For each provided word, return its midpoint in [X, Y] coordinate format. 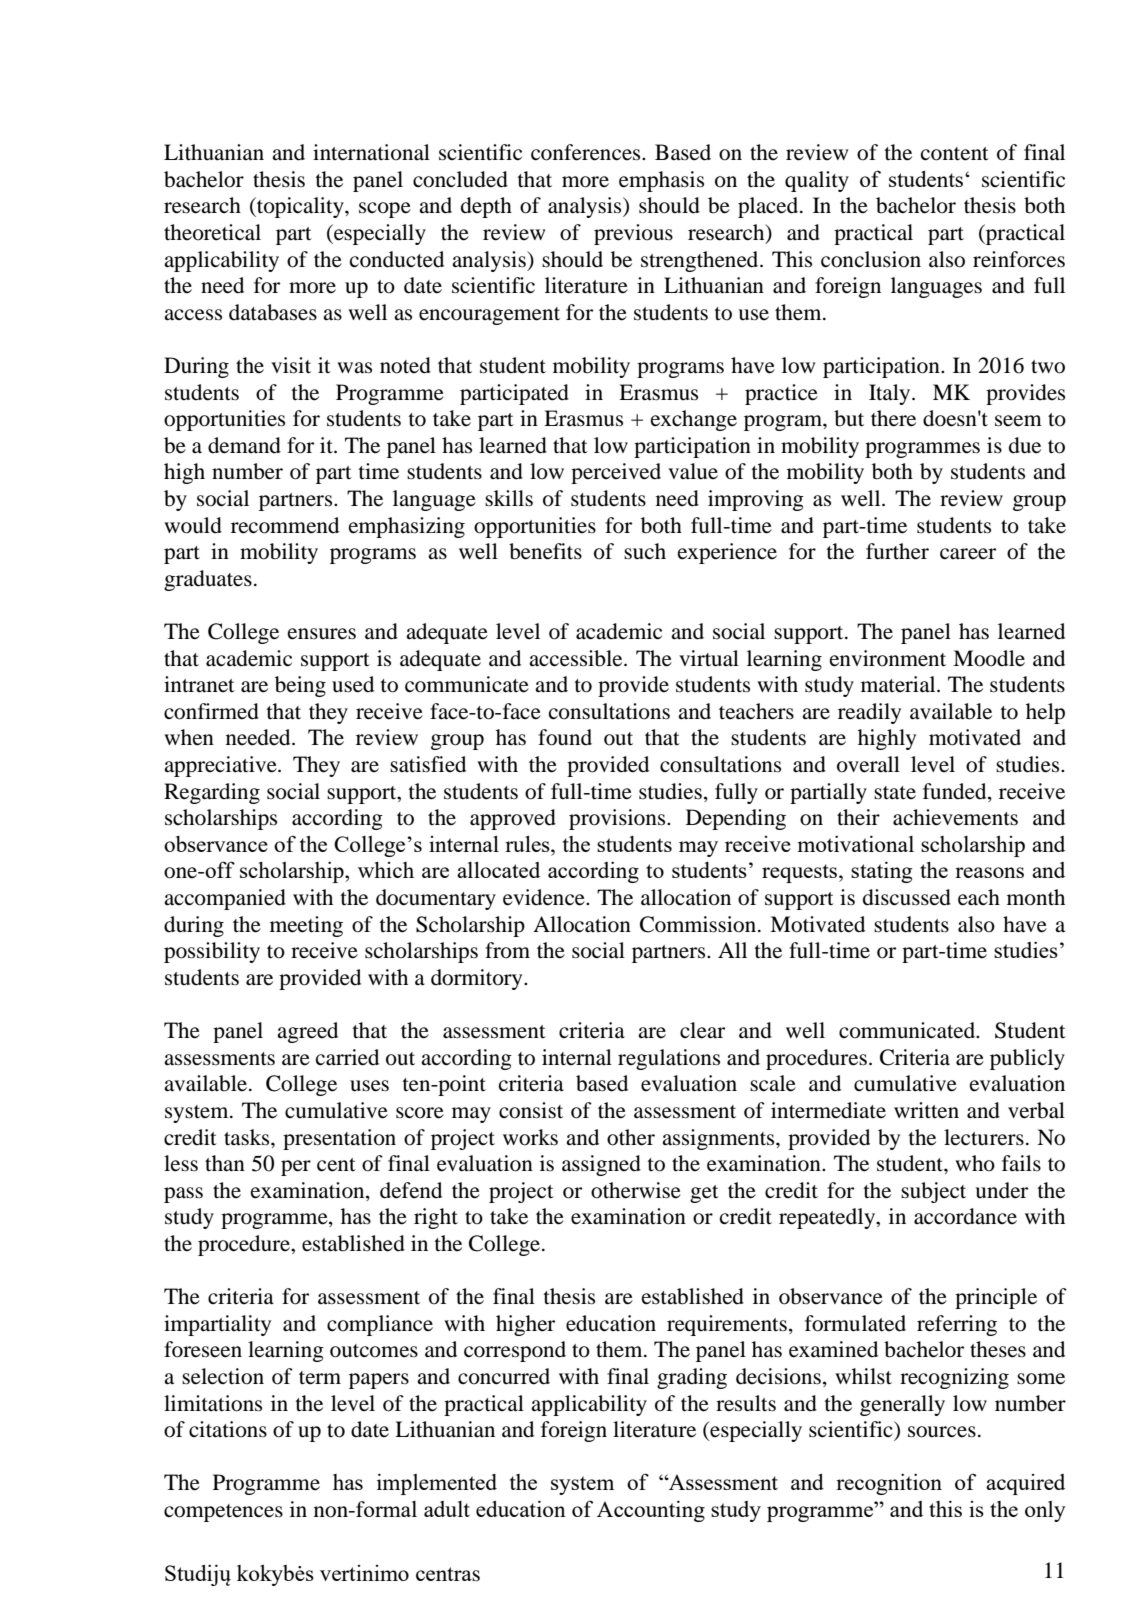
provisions [618, 819]
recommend [285, 525]
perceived [616, 473]
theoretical [212, 232]
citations [228, 1429]
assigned [601, 1165]
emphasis [661, 181]
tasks [248, 1137]
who [975, 1163]
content [955, 154]
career [968, 554]
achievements [955, 817]
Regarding [212, 793]
